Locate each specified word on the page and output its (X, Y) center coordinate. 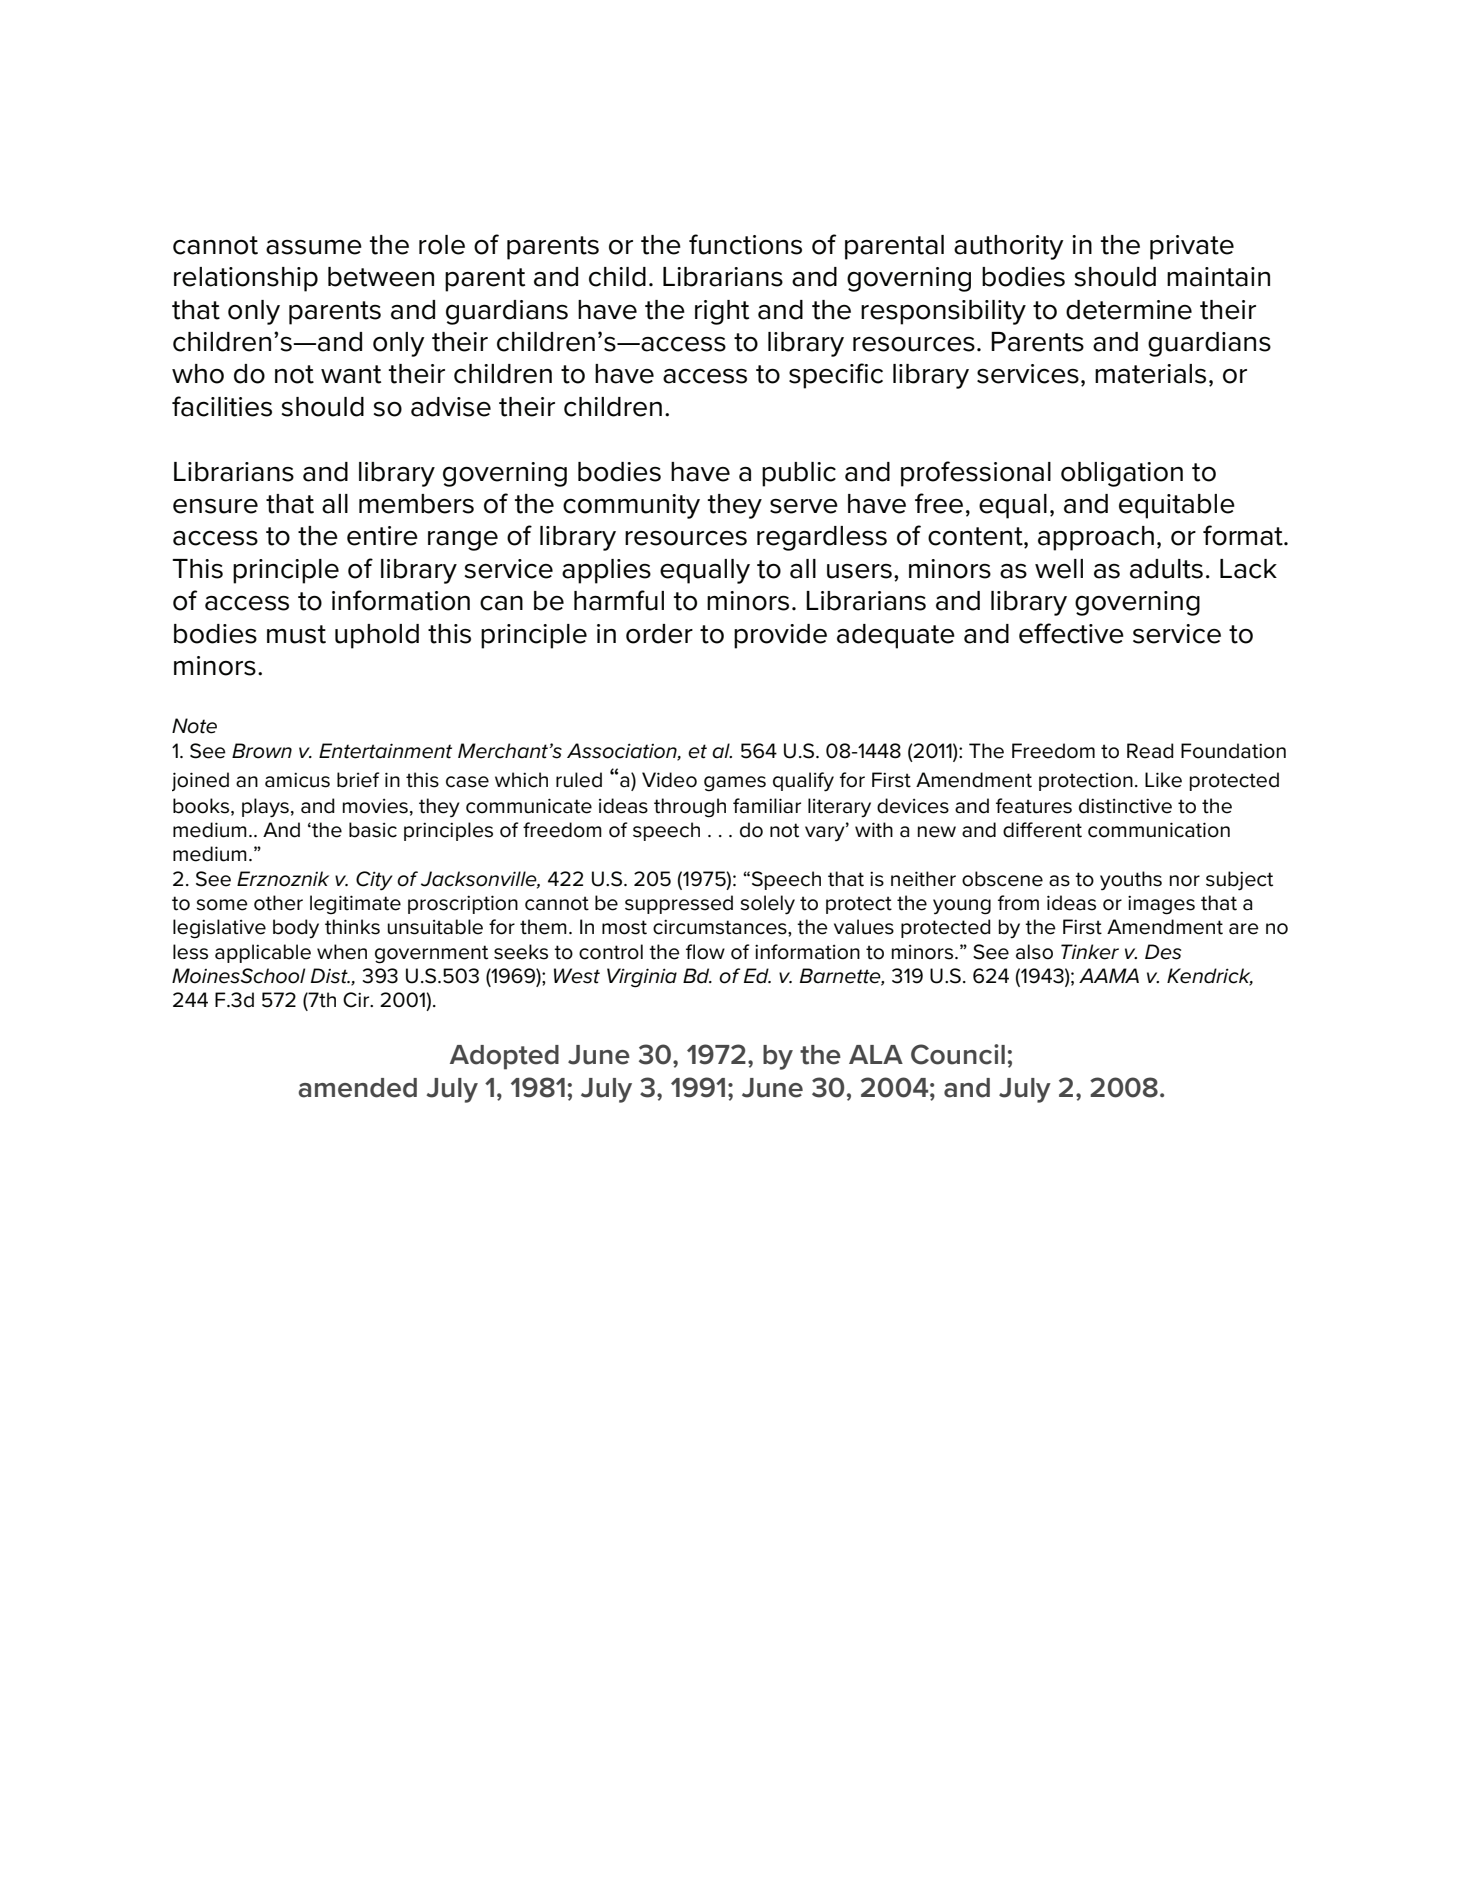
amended (357, 1088)
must (296, 634)
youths (1131, 881)
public (799, 474)
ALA (876, 1054)
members (416, 504)
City (374, 881)
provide (780, 636)
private (1192, 247)
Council (958, 1054)
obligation (1122, 474)
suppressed (679, 904)
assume (314, 247)
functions (745, 244)
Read (1150, 751)
